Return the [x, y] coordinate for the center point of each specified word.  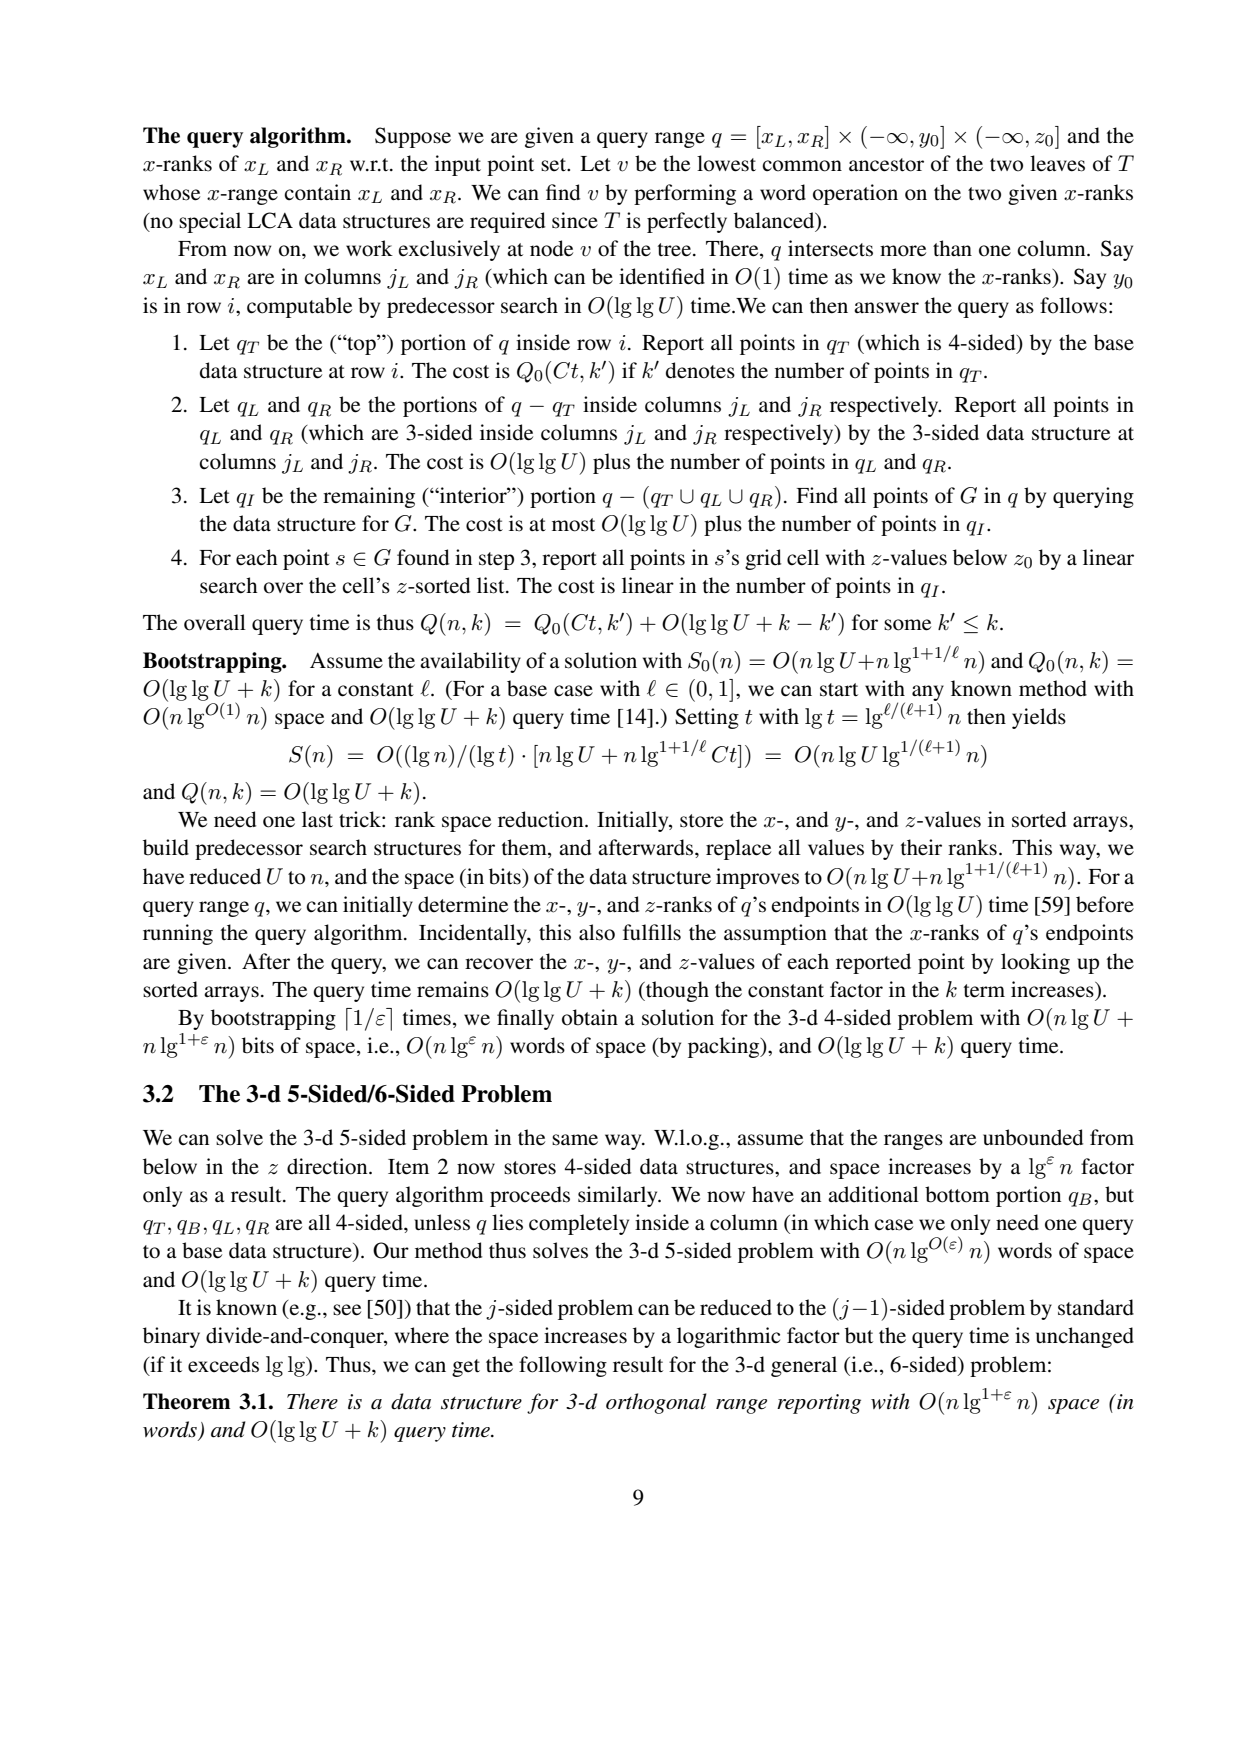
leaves [1057, 163]
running [178, 934]
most [573, 525]
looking [1035, 963]
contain [317, 192]
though [676, 991]
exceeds [223, 1364]
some [907, 625]
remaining [369, 497]
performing [685, 194]
